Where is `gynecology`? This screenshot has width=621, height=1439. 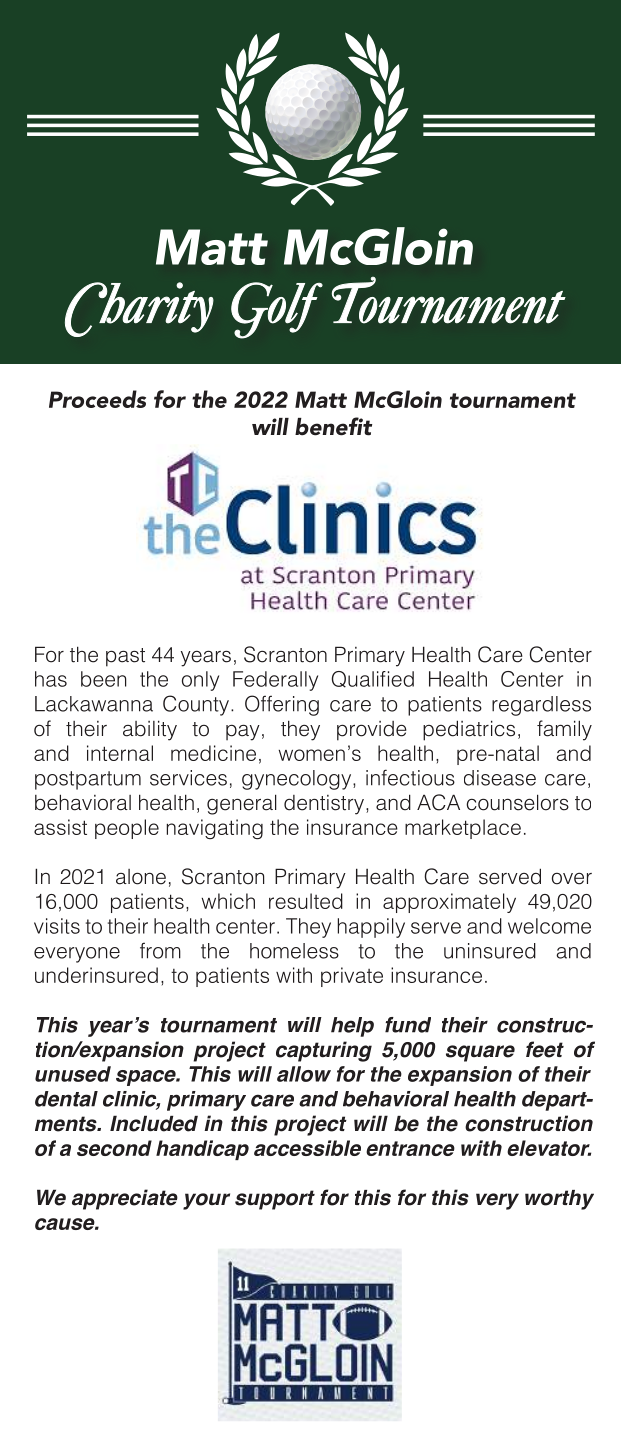 gynecology is located at coordinates (298, 780).
